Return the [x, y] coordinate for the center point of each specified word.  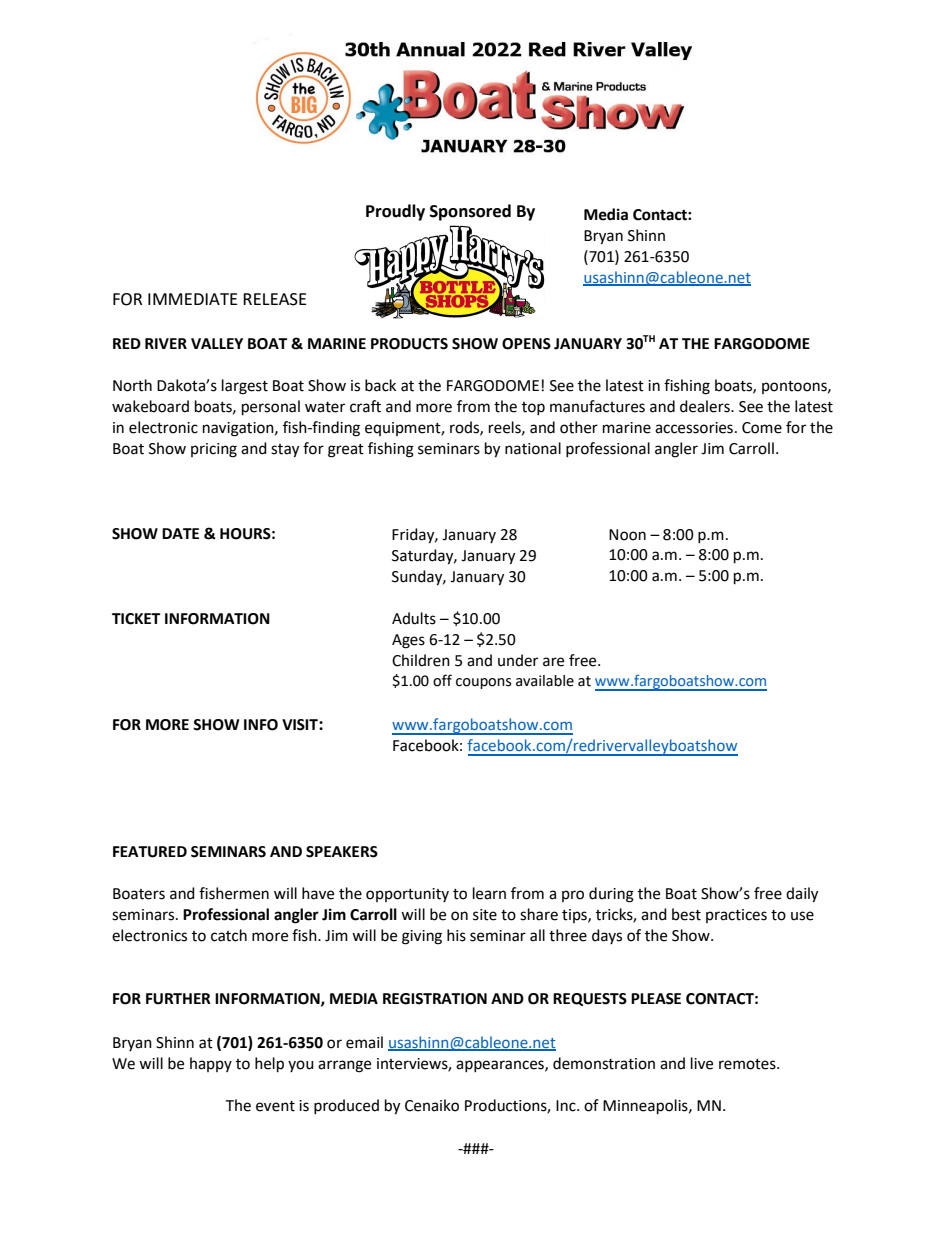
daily [802, 895]
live [702, 1063]
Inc [567, 1106]
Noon [627, 535]
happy [211, 1064]
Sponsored [470, 212]
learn [489, 893]
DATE [180, 533]
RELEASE [275, 299]
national [533, 448]
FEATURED [150, 852]
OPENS [526, 344]
